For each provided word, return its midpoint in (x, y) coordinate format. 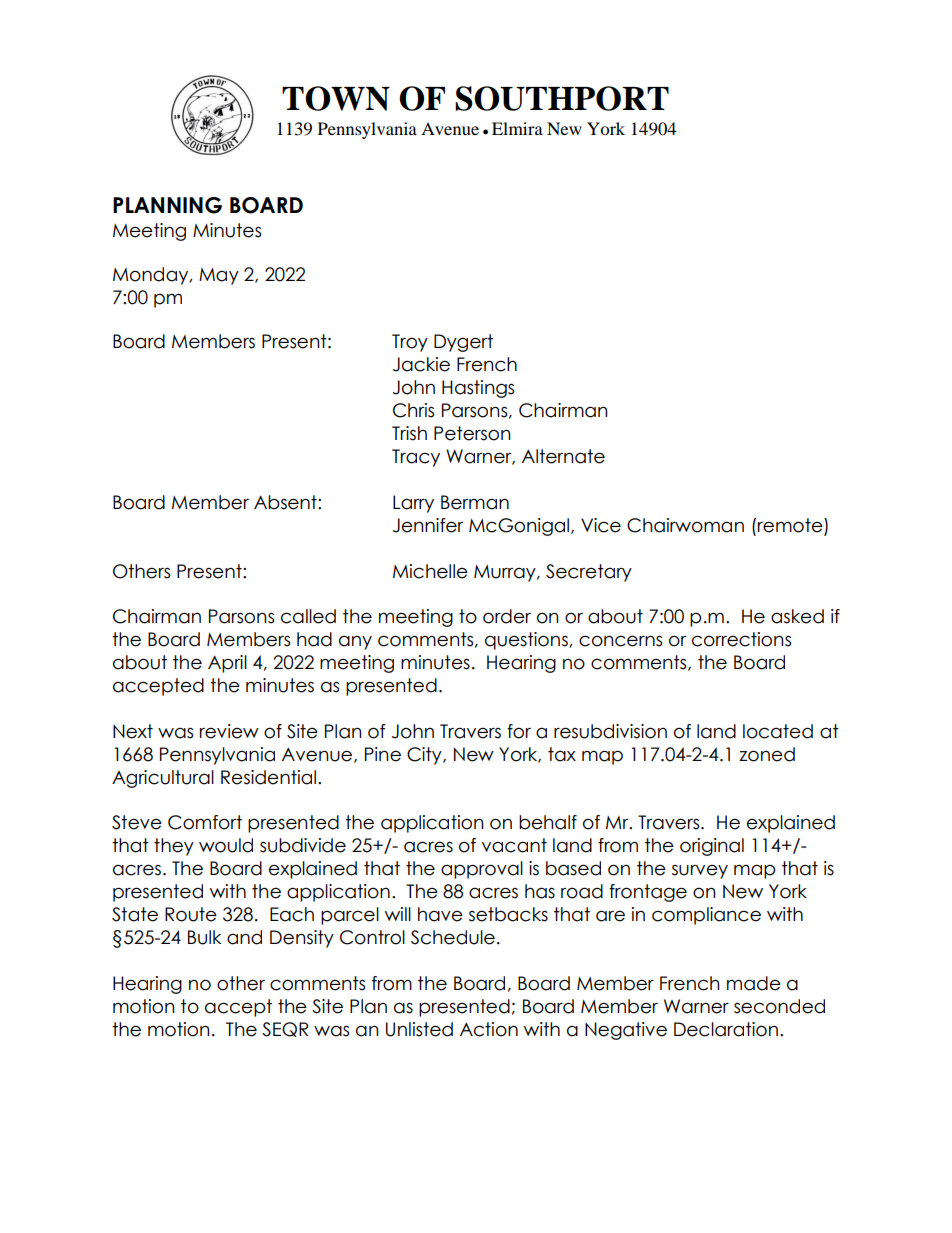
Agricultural (163, 779)
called (308, 616)
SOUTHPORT (562, 98)
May (219, 276)
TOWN (336, 98)
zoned (767, 754)
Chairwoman (685, 525)
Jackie (421, 364)
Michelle (430, 571)
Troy (410, 343)
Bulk (204, 937)
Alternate (563, 456)
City (425, 756)
